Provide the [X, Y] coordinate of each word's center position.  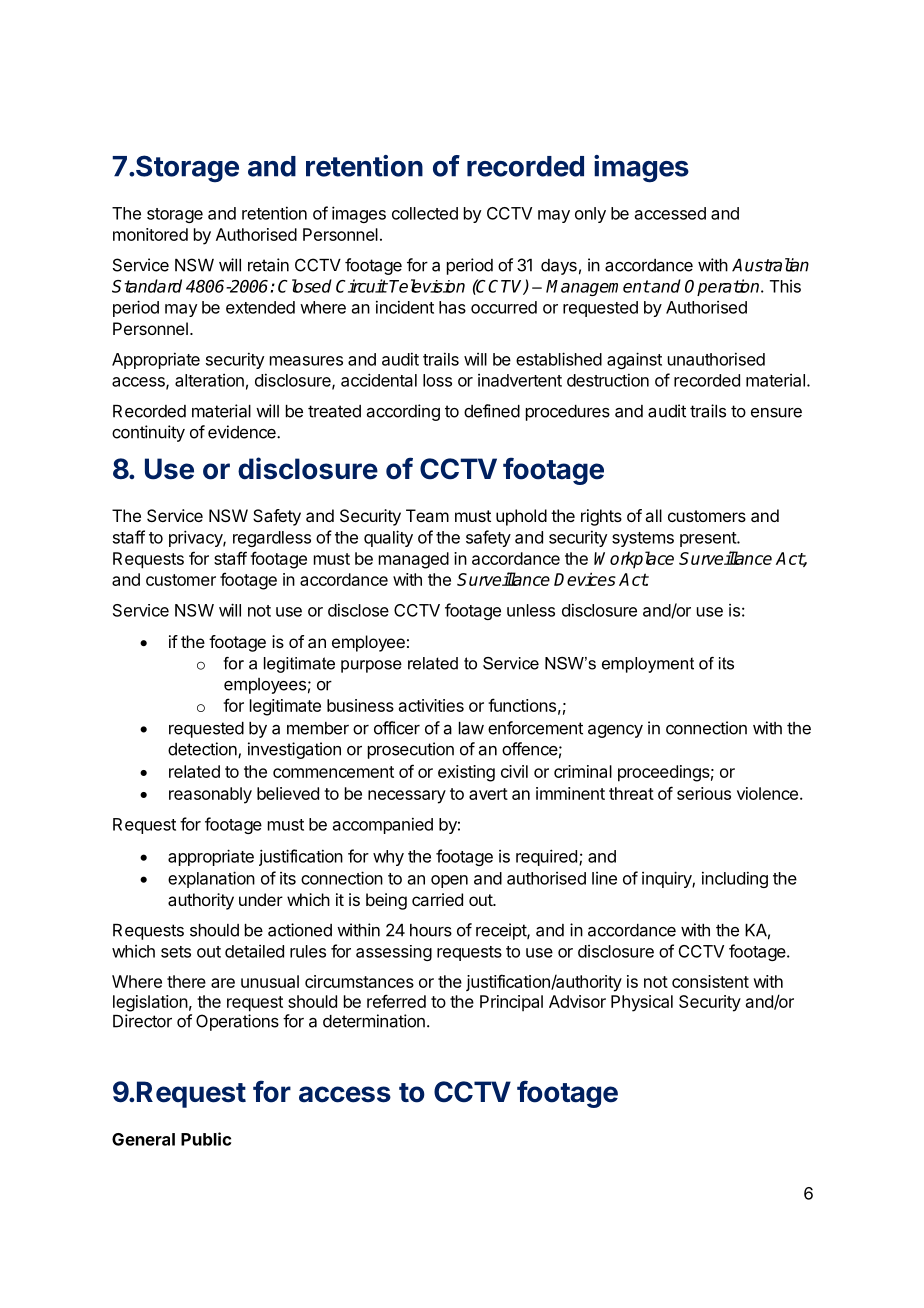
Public [206, 1139]
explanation [211, 879]
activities [431, 705]
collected [425, 213]
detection [203, 750]
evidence [243, 432]
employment [648, 665]
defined [492, 411]
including [735, 879]
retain [268, 265]
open [449, 881]
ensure [776, 413]
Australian [770, 265]
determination [374, 1021]
